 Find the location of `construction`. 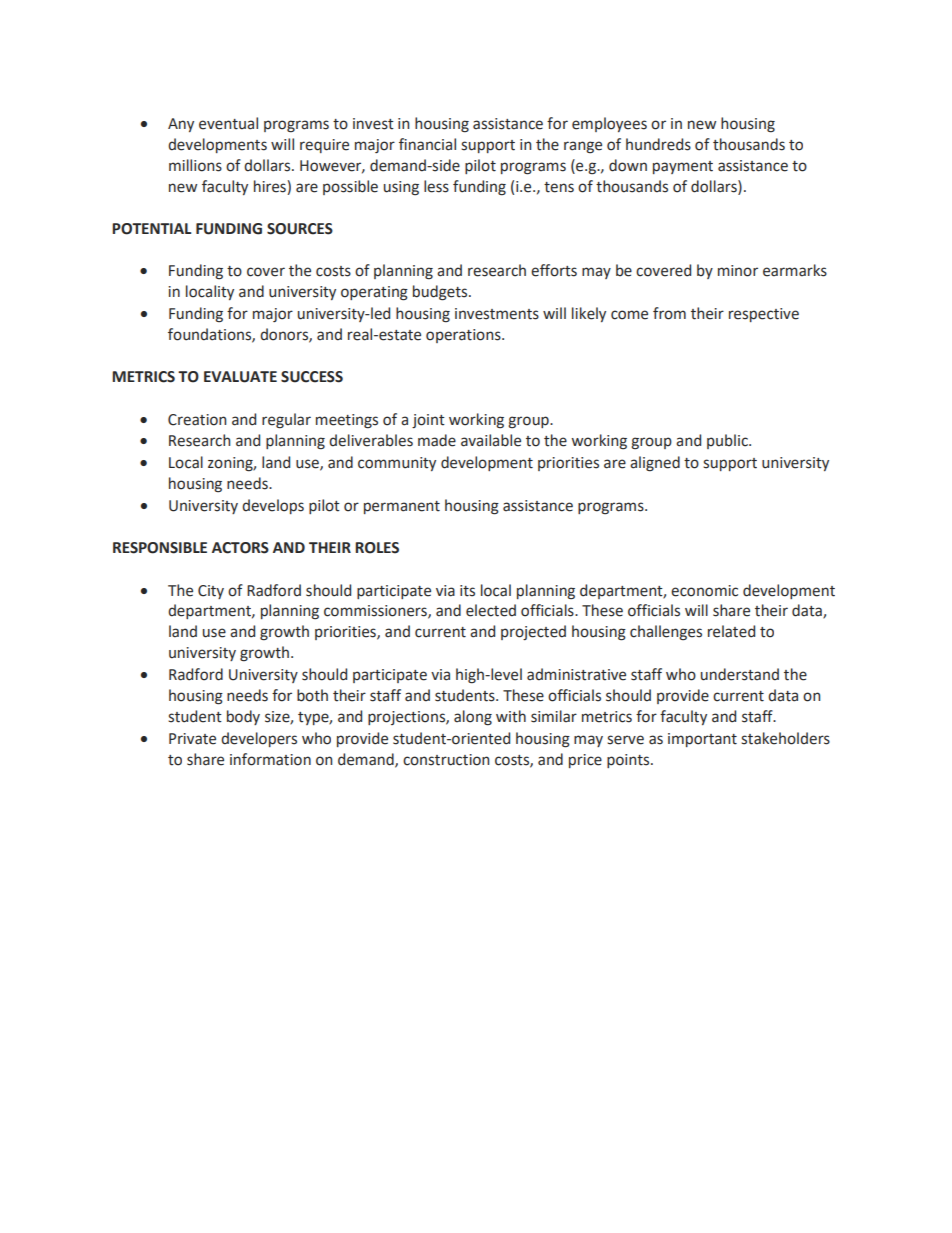

construction is located at coordinates (446, 760).
